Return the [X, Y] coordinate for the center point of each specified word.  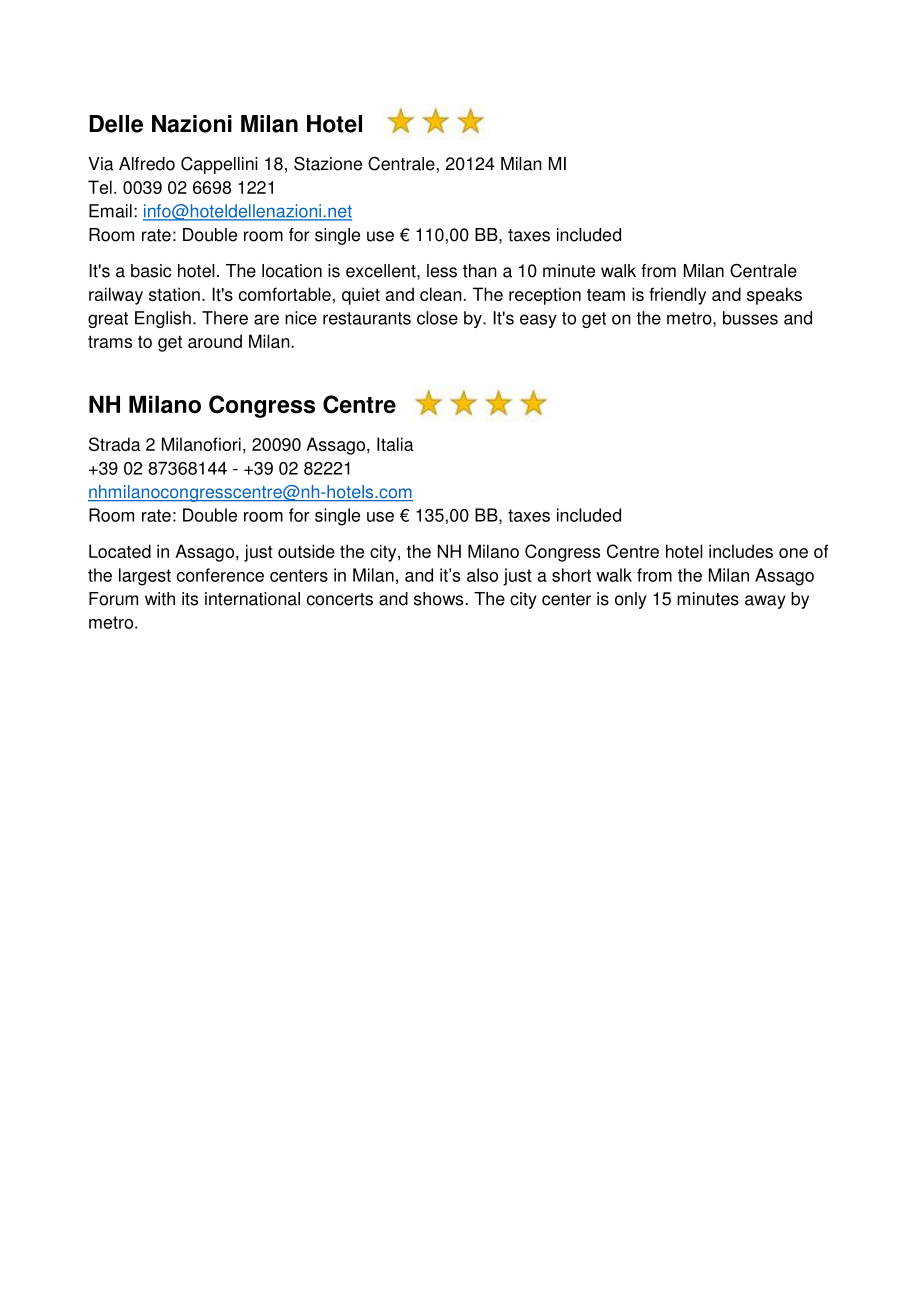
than [480, 271]
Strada [115, 444]
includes [741, 551]
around [215, 341]
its [190, 599]
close [437, 318]
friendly [677, 296]
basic [151, 271]
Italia [395, 444]
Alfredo [147, 164]
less [442, 271]
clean [441, 294]
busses [750, 318]
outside [306, 551]
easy [538, 321]
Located [120, 551]
